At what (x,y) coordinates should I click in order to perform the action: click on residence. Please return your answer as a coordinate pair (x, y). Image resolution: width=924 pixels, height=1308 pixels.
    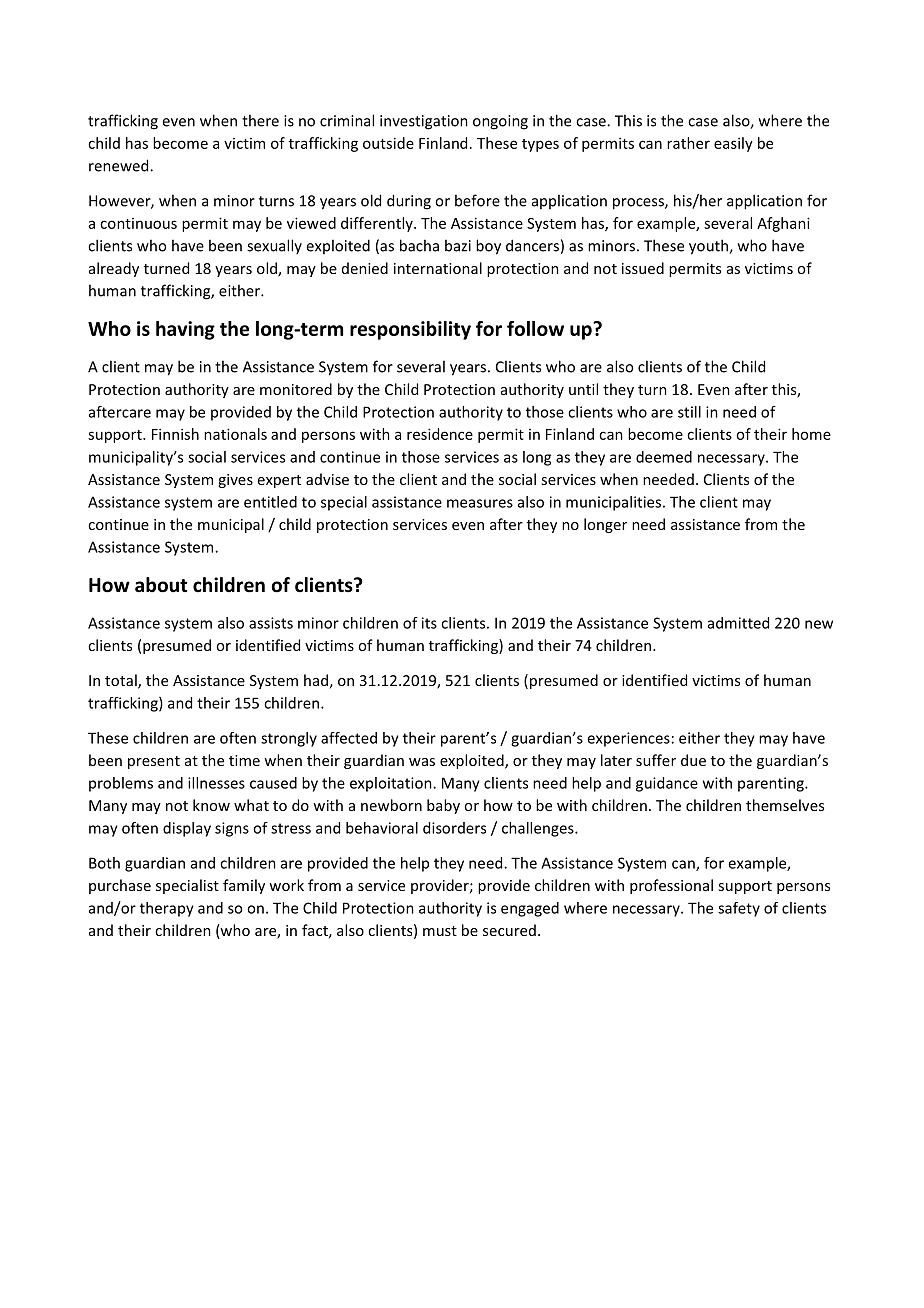
    Looking at the image, I should click on (440, 434).
